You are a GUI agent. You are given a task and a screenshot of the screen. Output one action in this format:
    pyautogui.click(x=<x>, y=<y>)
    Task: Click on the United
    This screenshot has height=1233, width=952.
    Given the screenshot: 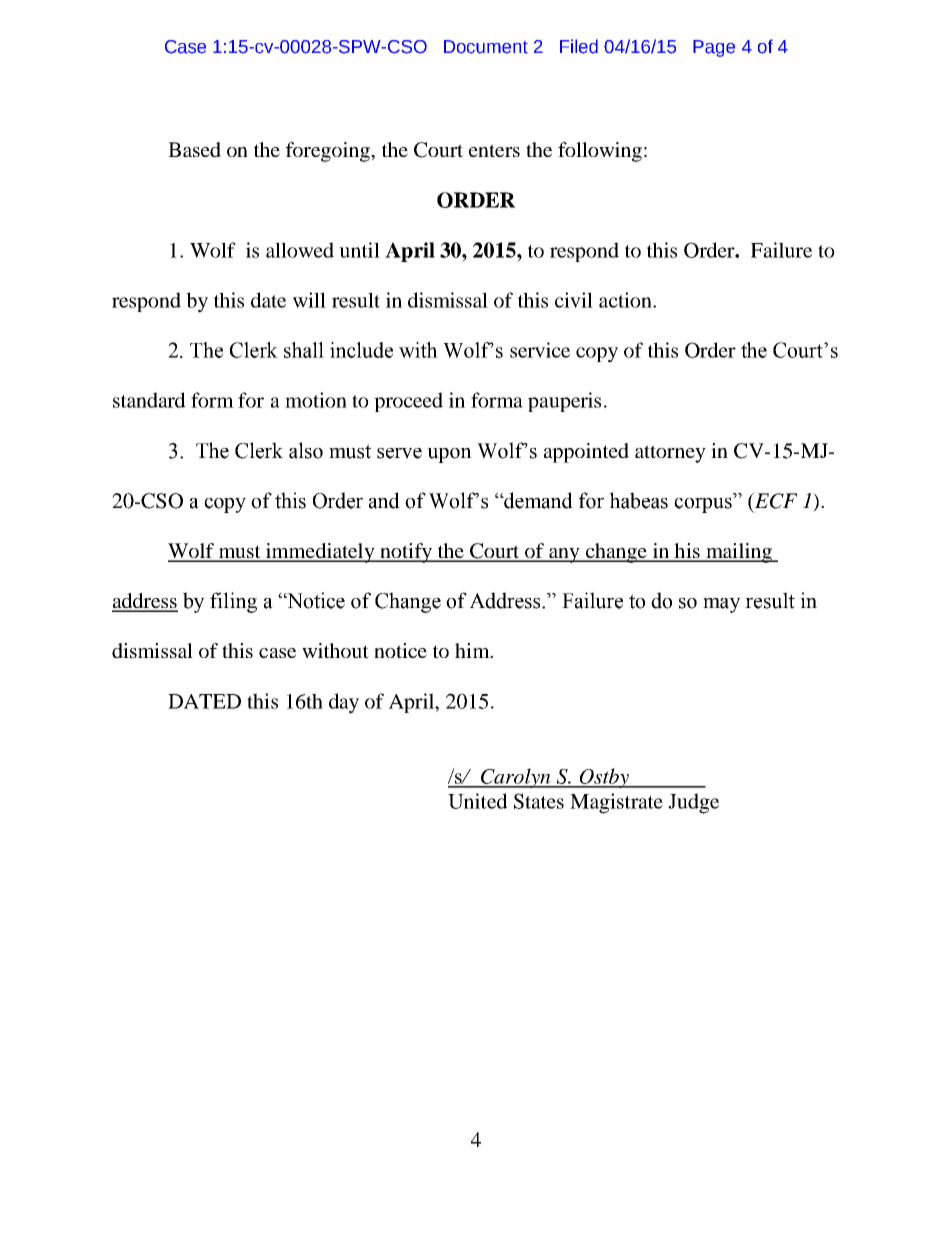 What is the action you would take?
    pyautogui.click(x=477, y=801)
